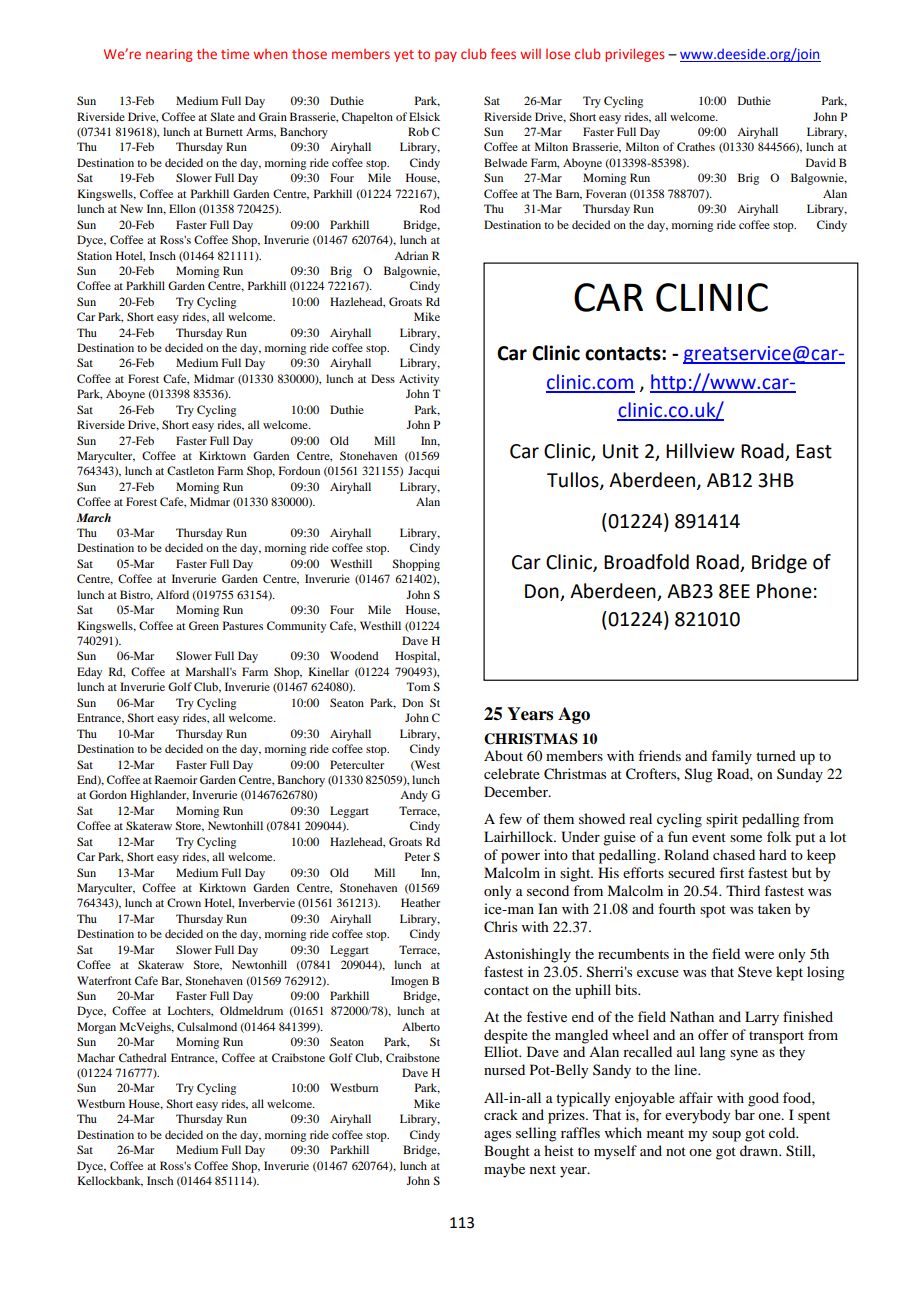  I want to click on Heather, so click(420, 902).
